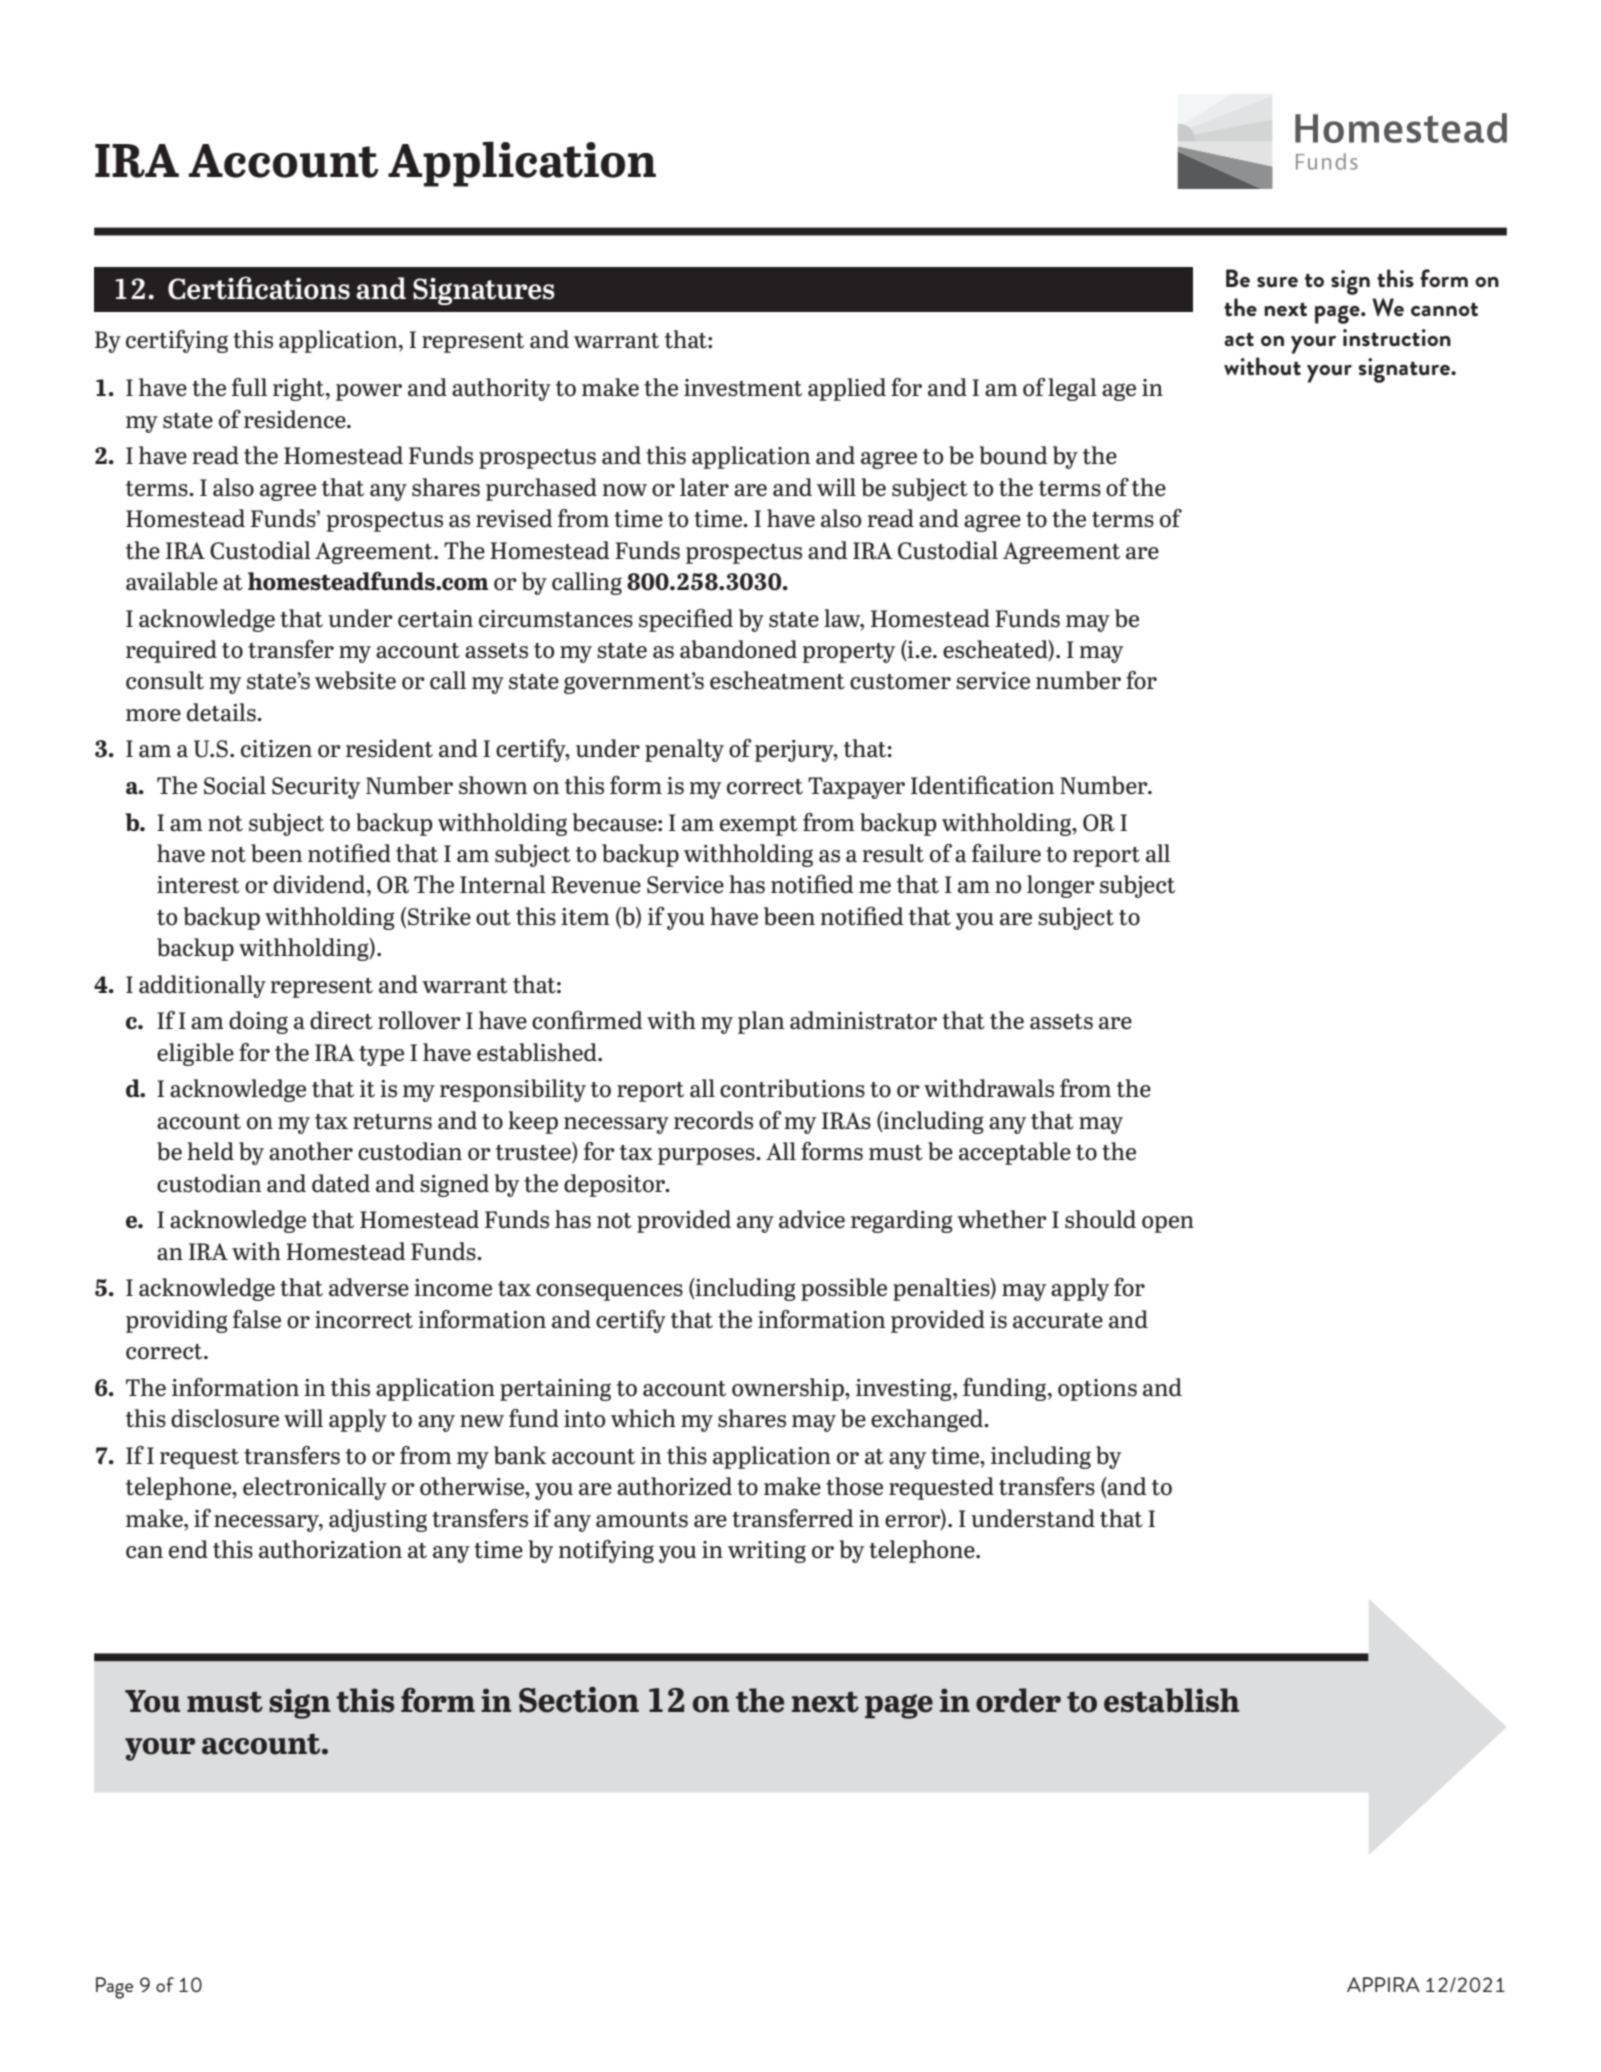  What do you see at coordinates (1061, 886) in the page?
I see `longer` at bounding box center [1061, 886].
